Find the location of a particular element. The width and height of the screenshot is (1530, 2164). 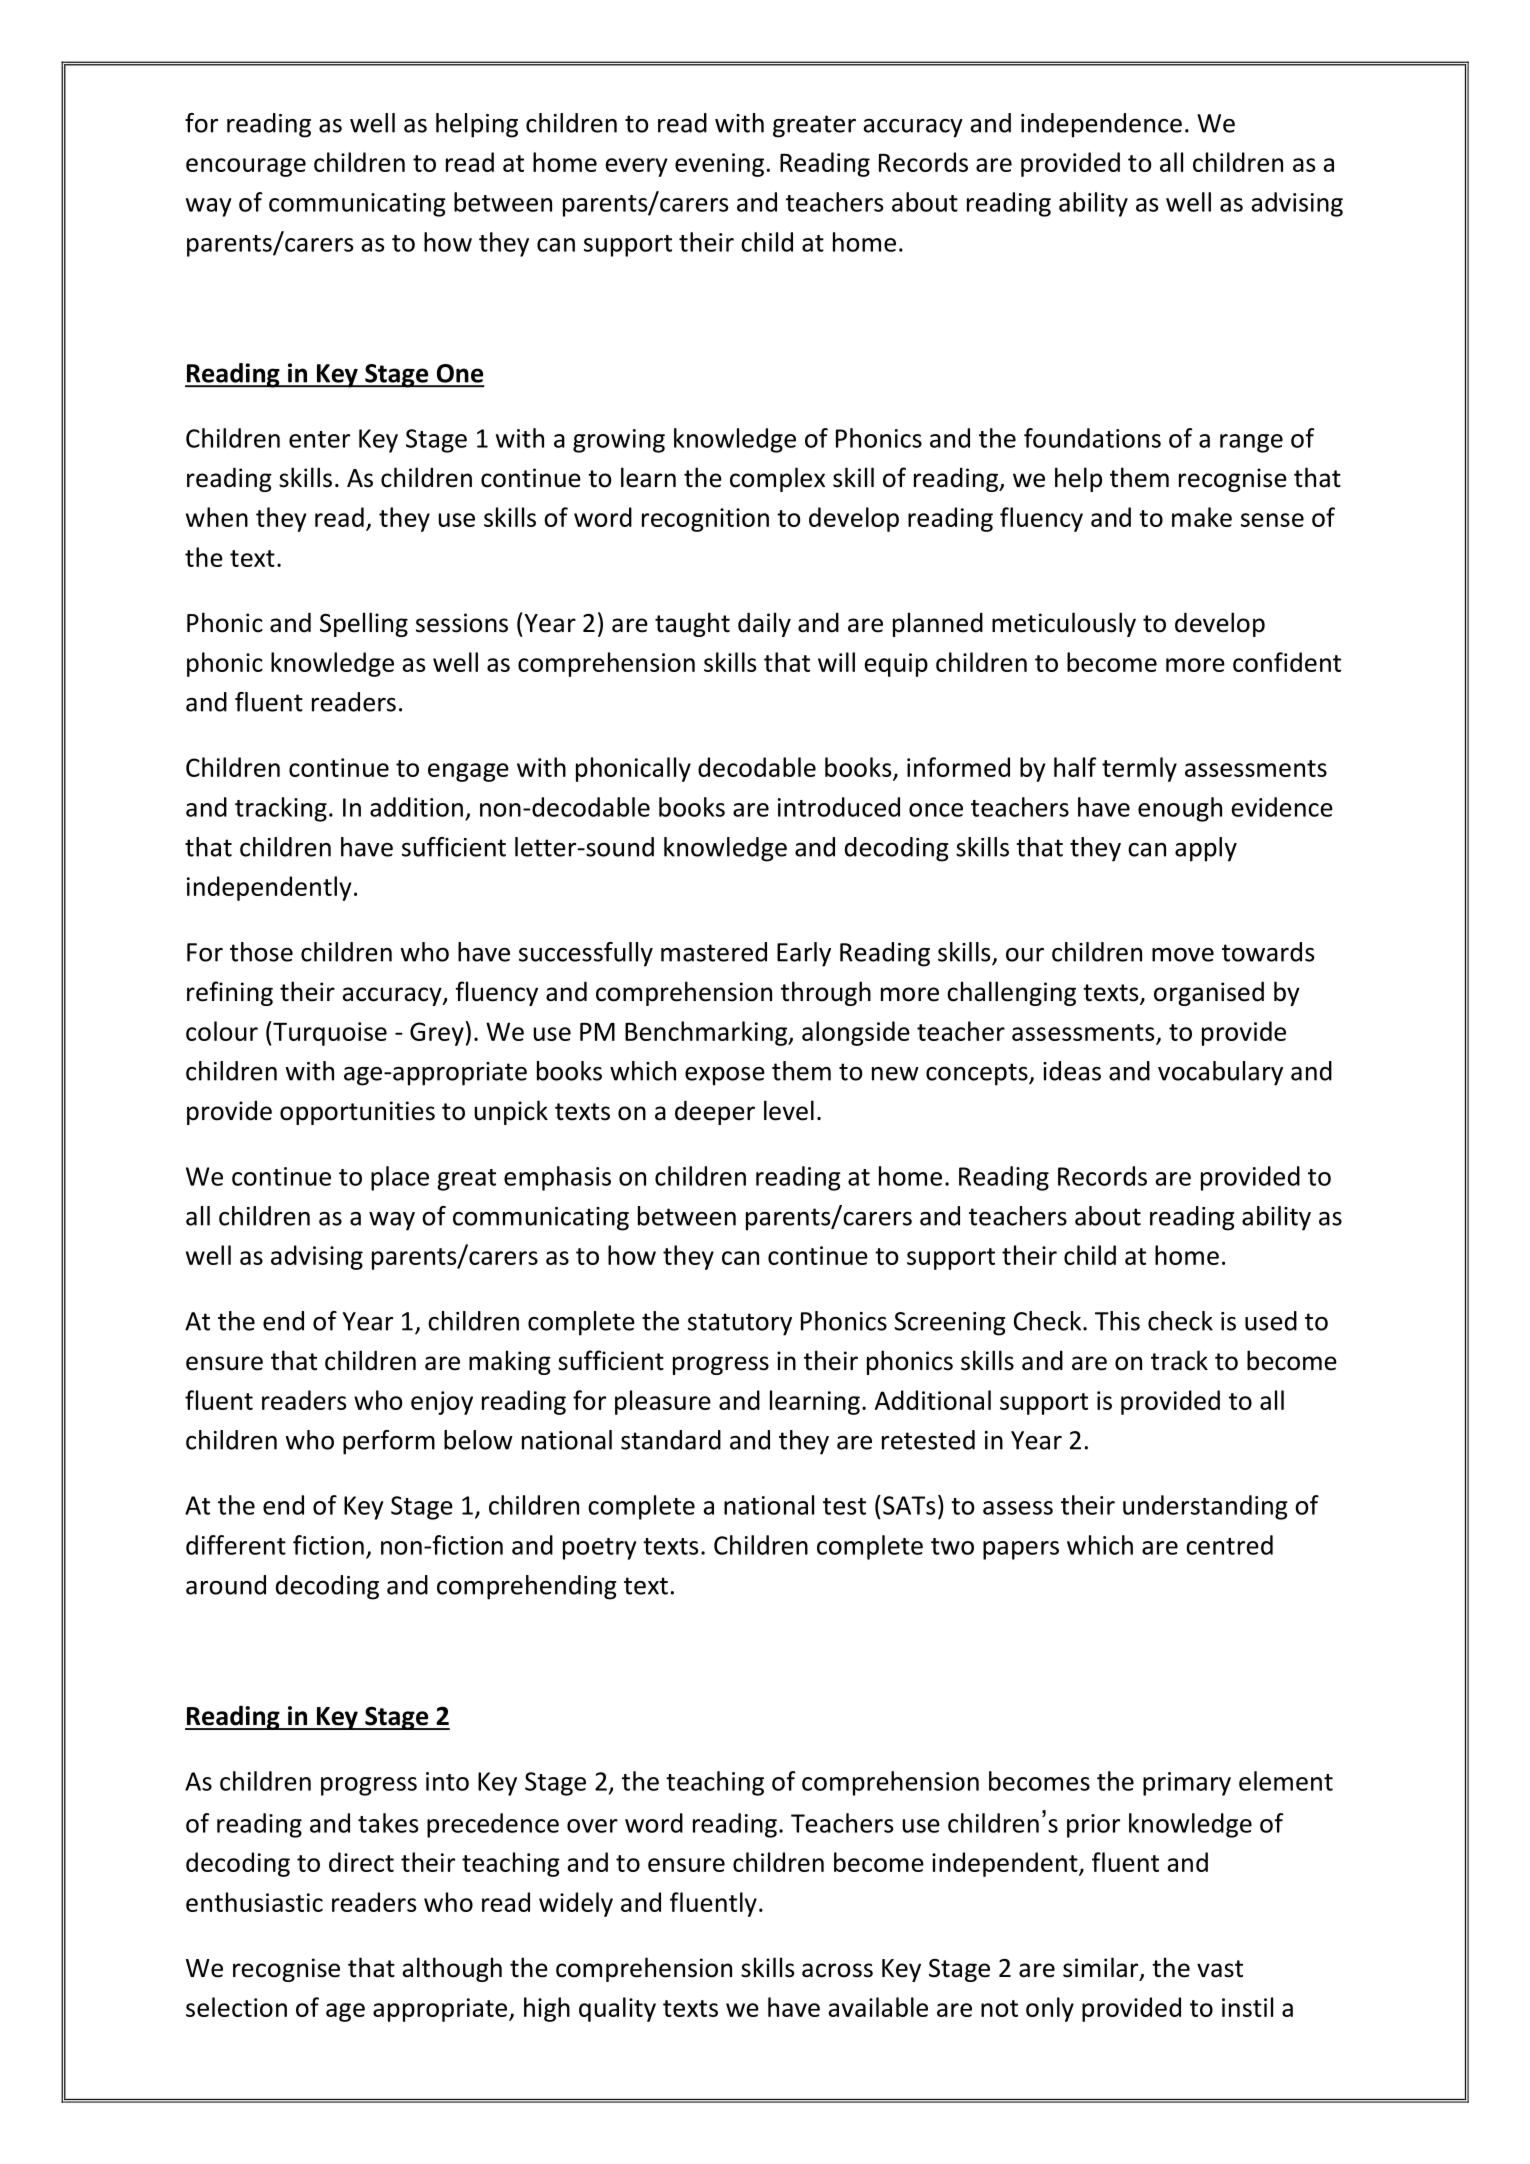

independence is located at coordinates (1101, 125).
